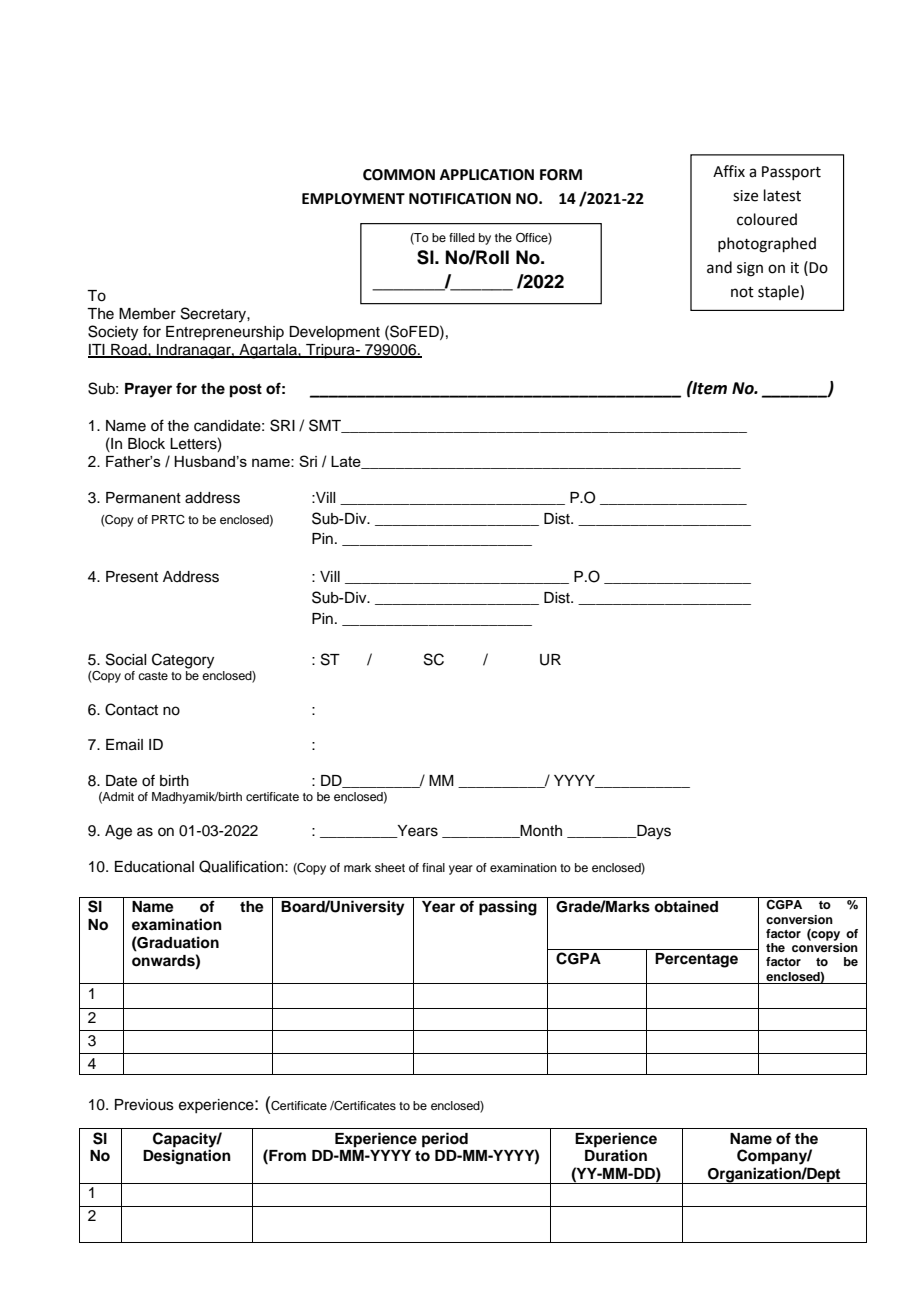 This screenshot has width=924, height=1308. What do you see at coordinates (696, 960) in the screenshot?
I see `Percentage` at bounding box center [696, 960].
